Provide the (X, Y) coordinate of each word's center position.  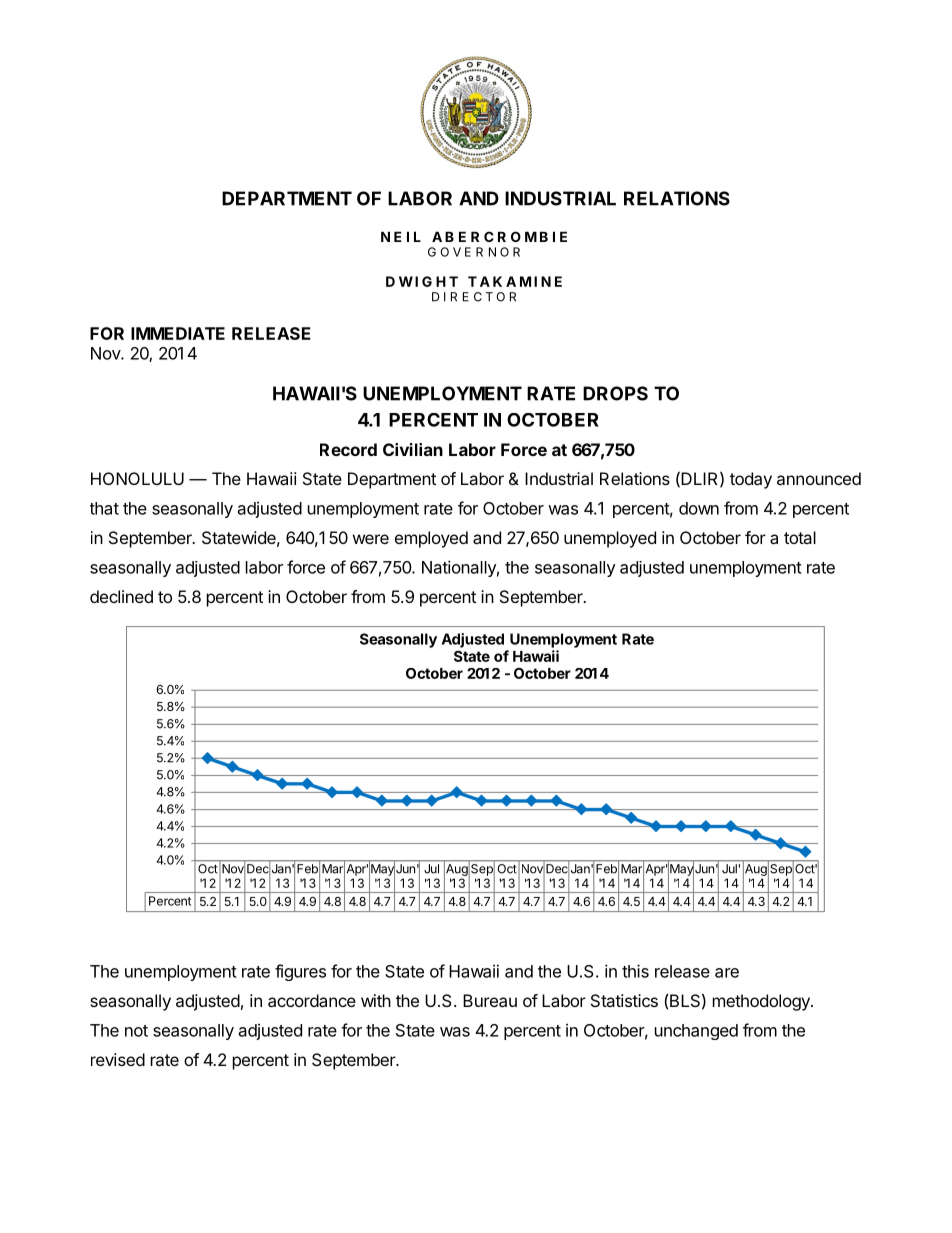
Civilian (413, 449)
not (136, 1031)
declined (121, 596)
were (371, 539)
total (800, 537)
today (751, 480)
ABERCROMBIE (499, 236)
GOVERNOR (474, 252)
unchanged (696, 1032)
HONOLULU (137, 478)
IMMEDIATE (178, 333)
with (376, 1000)
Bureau (490, 1000)
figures (300, 972)
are (727, 973)
